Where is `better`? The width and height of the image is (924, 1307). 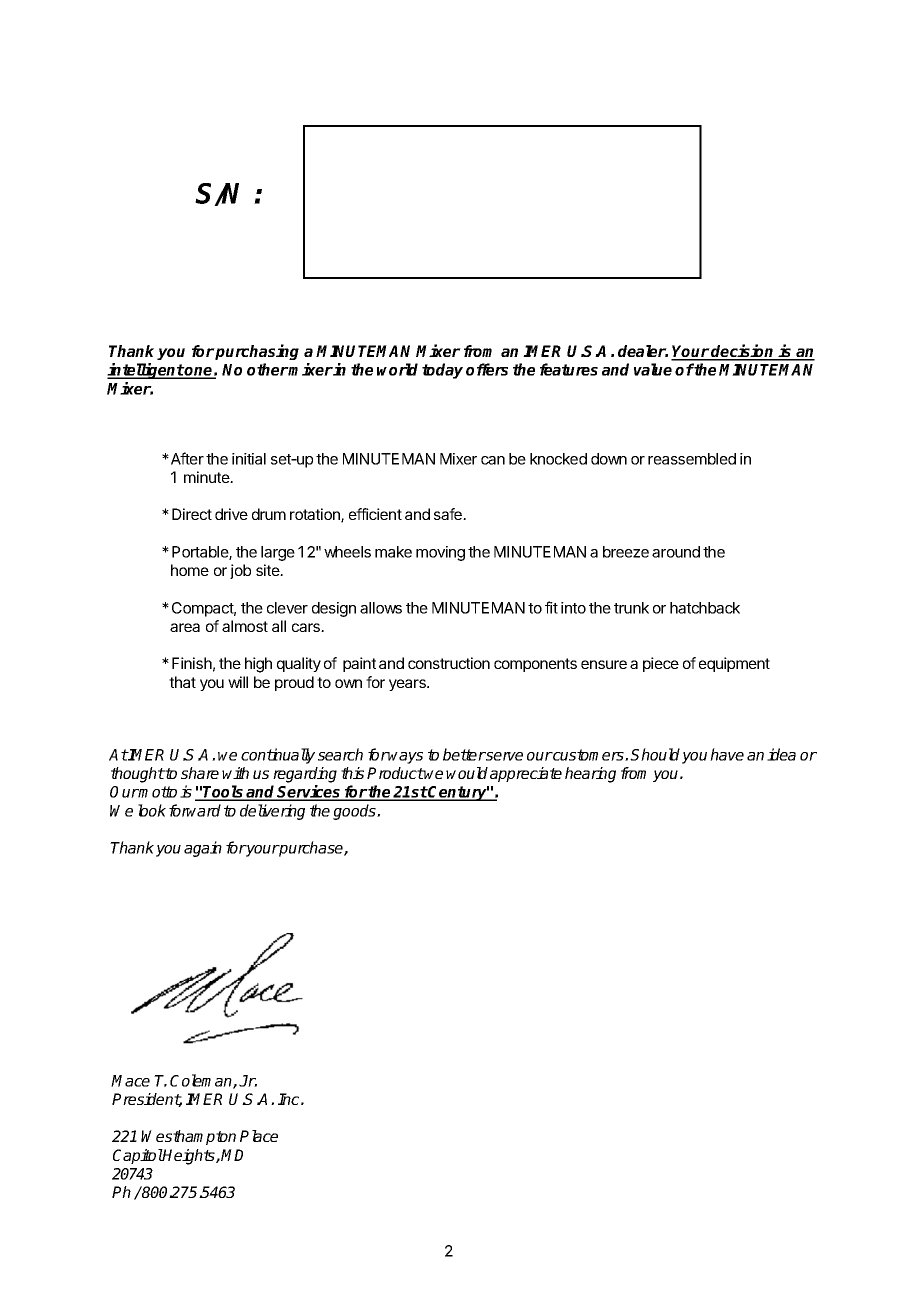
better is located at coordinates (464, 754).
